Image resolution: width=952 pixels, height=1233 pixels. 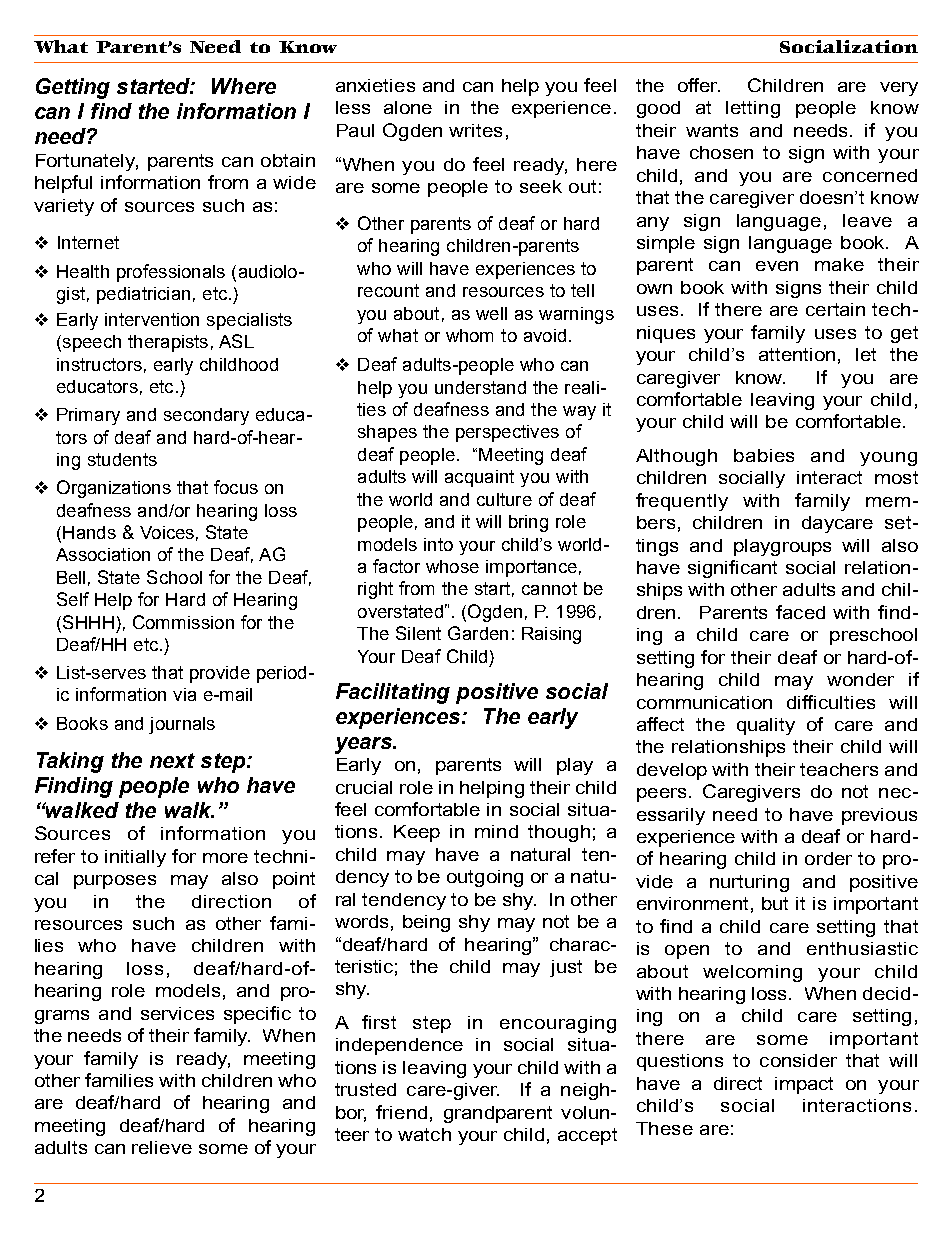 What do you see at coordinates (504, 499) in the page?
I see `culture` at bounding box center [504, 499].
